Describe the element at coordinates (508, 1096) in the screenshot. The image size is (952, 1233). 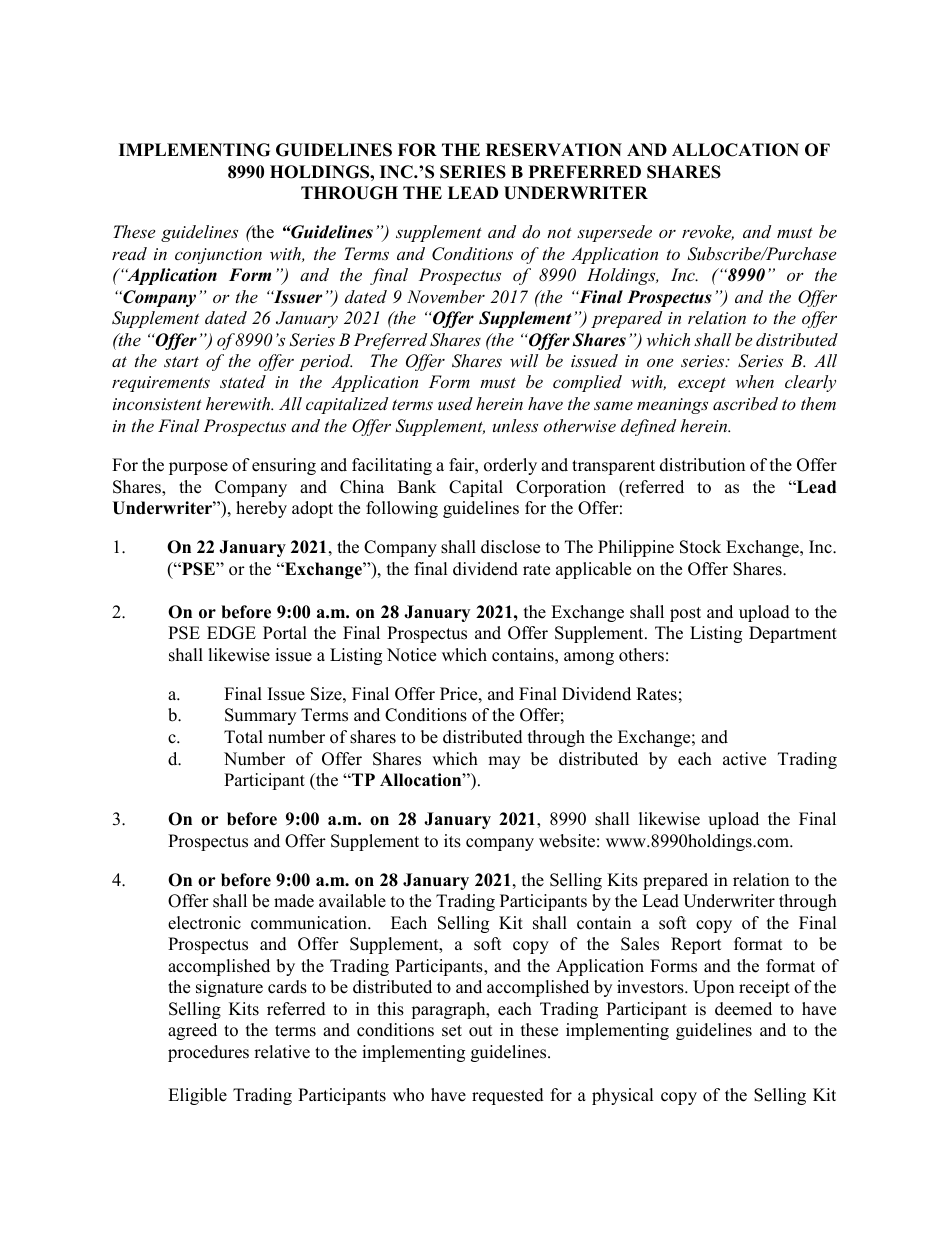
I see `requested` at that location.
